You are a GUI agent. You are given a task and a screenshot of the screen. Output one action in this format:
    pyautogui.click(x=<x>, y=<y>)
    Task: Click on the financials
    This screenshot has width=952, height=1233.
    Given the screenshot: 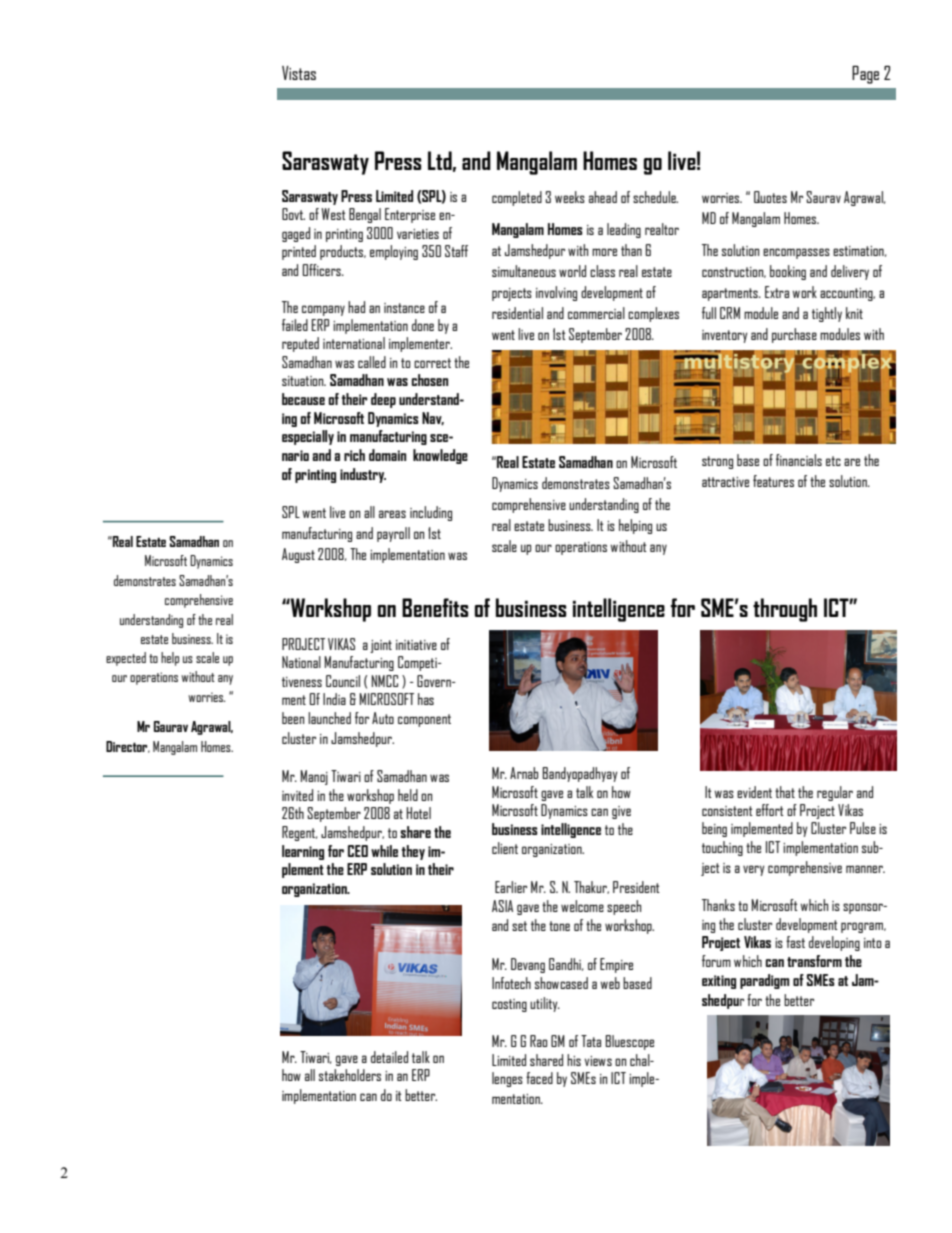 What is the action you would take?
    pyautogui.click(x=799, y=460)
